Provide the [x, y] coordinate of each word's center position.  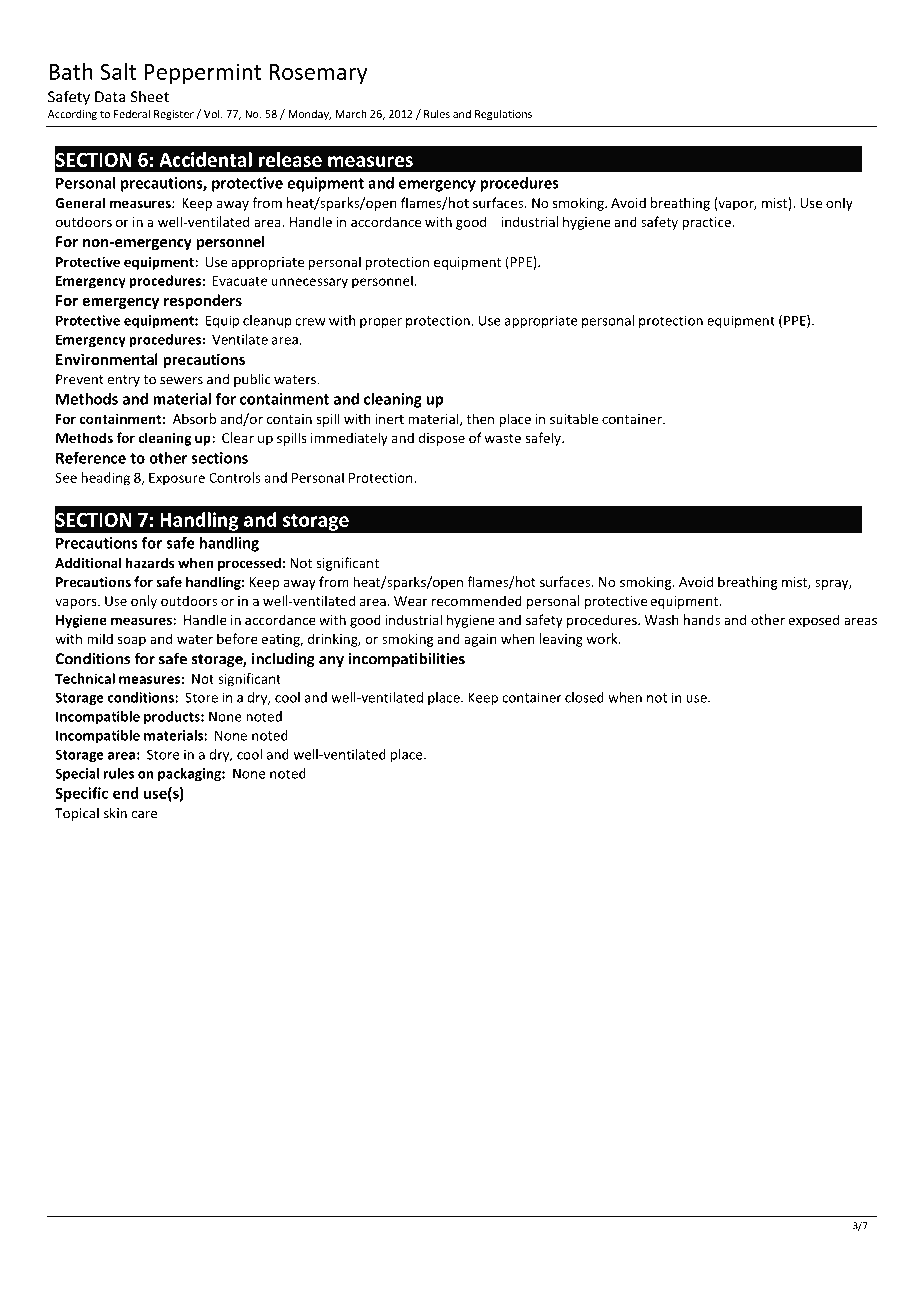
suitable [574, 418]
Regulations [503, 115]
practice [707, 223]
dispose [441, 439]
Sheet [150, 96]
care [144, 815]
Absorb [194, 418]
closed [584, 697]
